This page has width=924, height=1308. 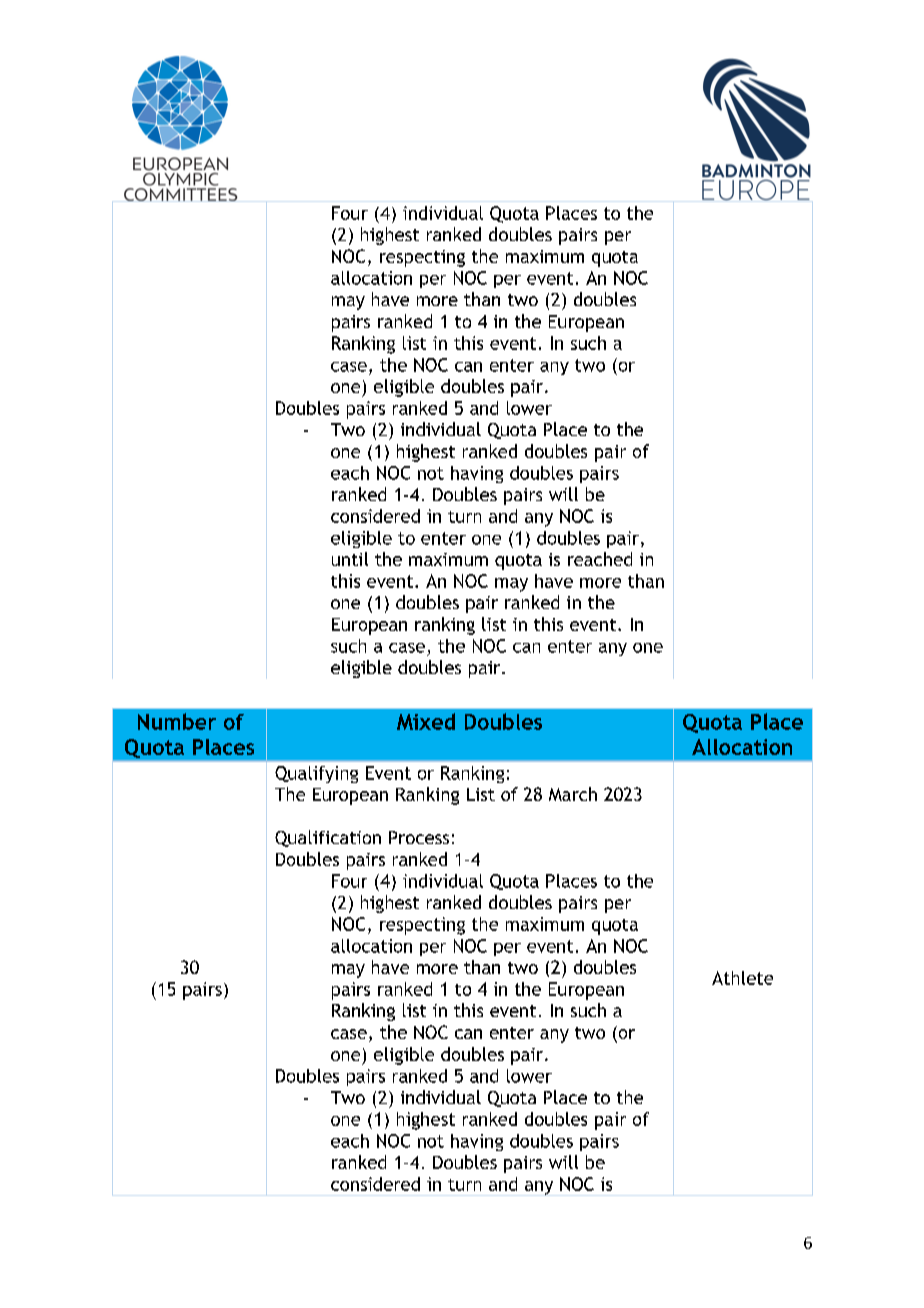 What do you see at coordinates (328, 838) in the page?
I see `Qualification` at bounding box center [328, 838].
